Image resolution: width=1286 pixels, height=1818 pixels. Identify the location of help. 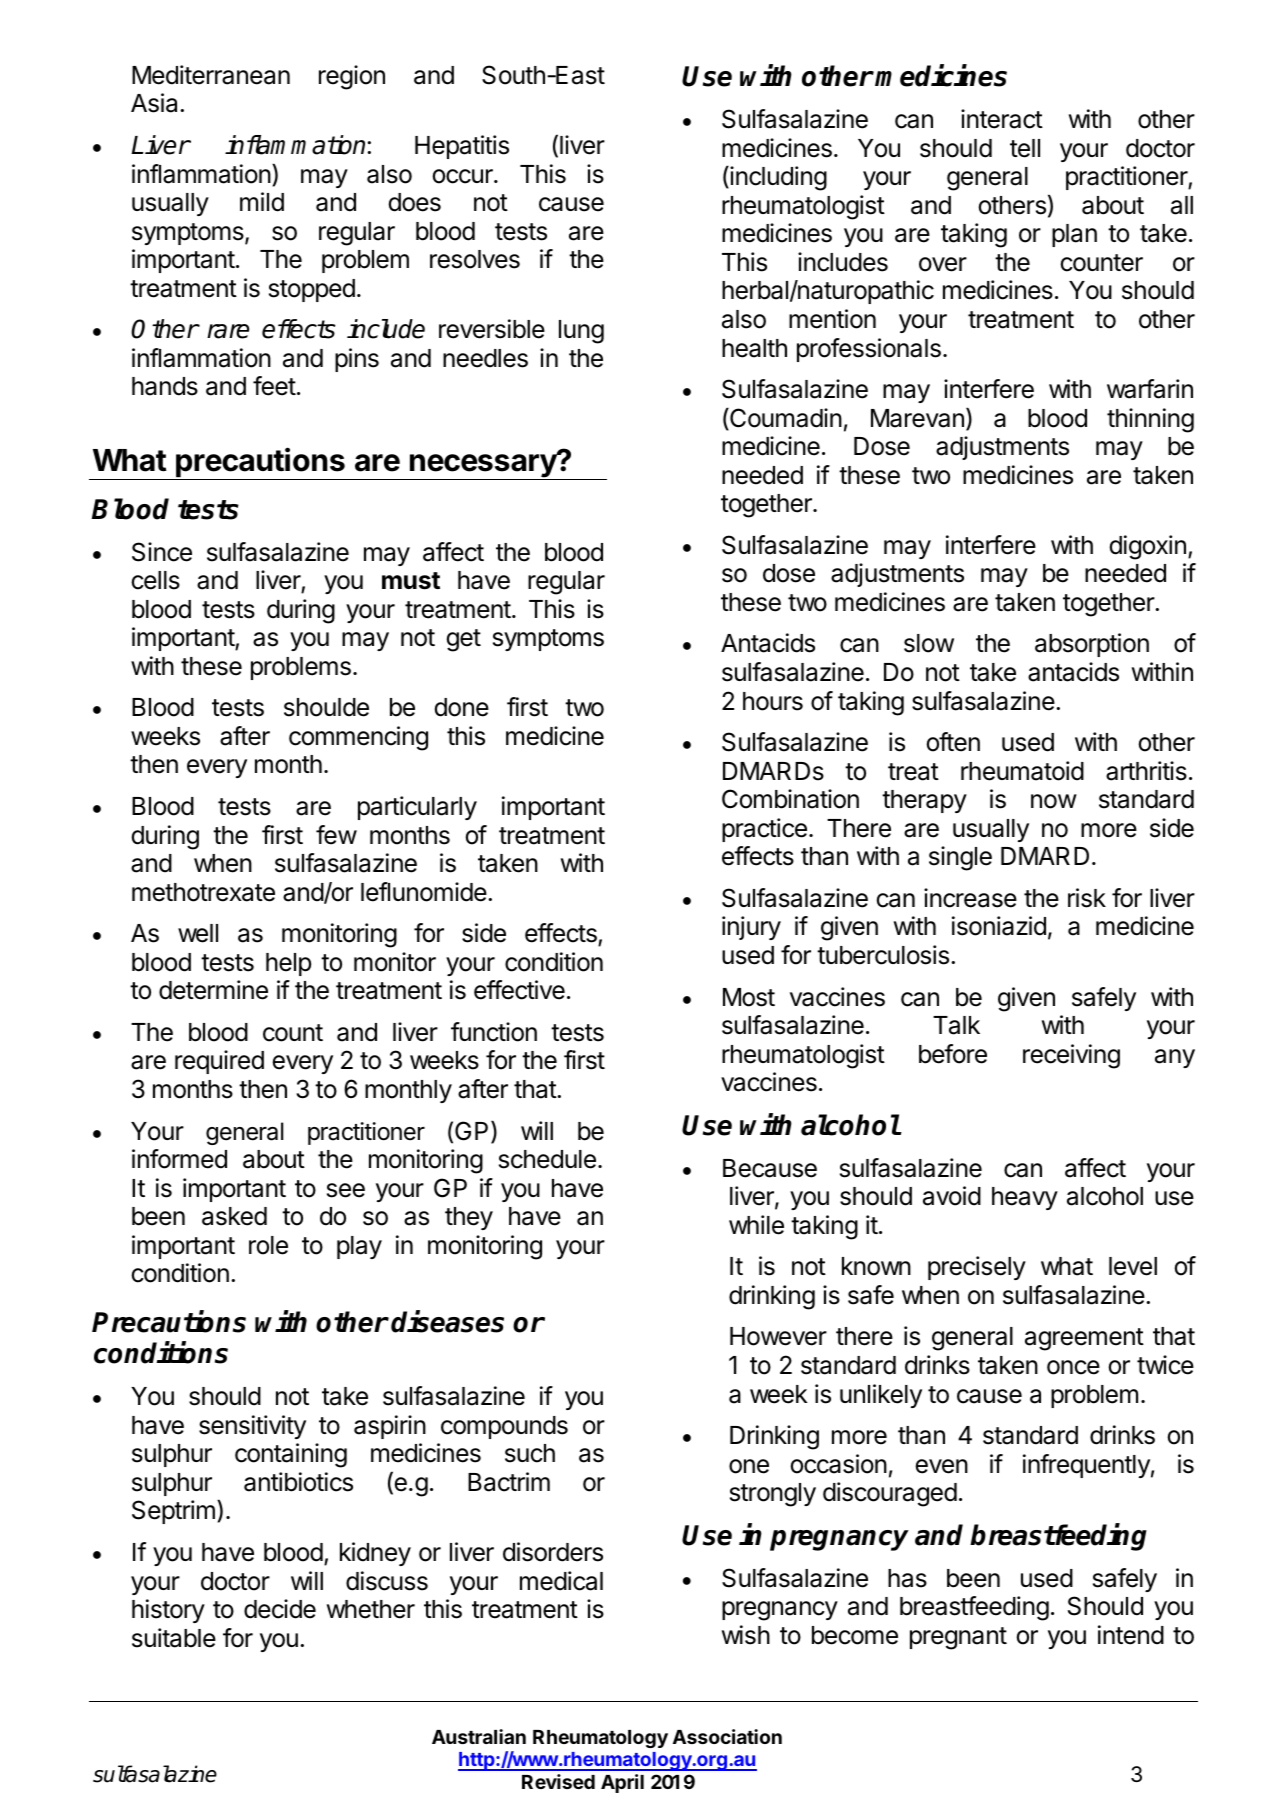
(288, 964).
